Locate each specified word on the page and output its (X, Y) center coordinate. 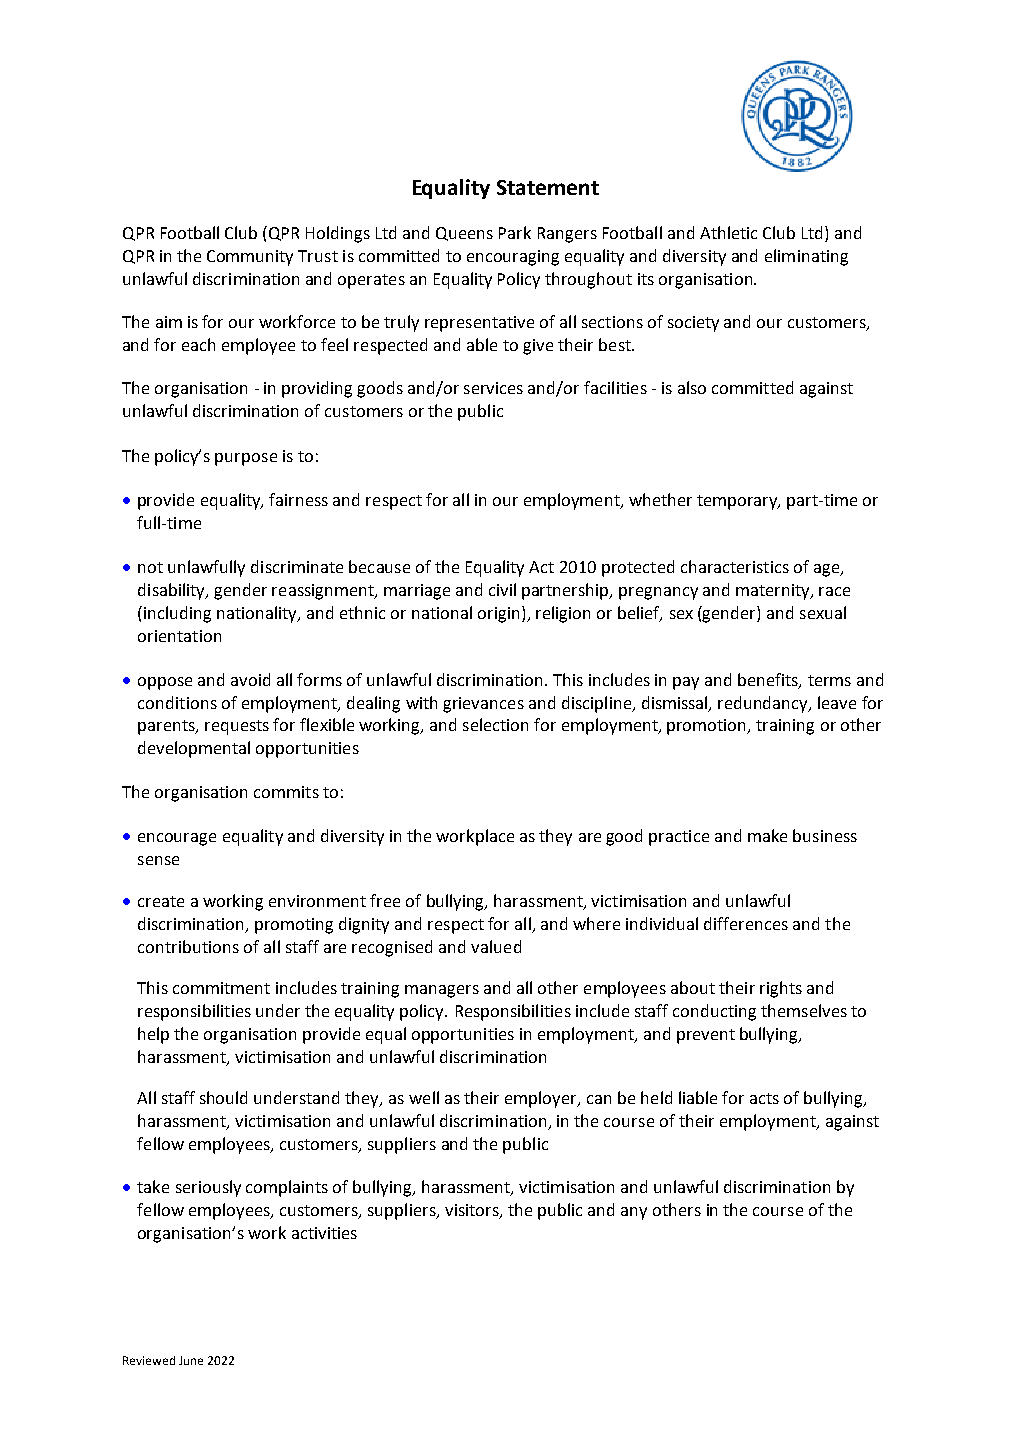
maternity (774, 592)
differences (746, 923)
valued (496, 946)
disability (172, 591)
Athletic (728, 232)
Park (515, 232)
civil (502, 589)
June (191, 1360)
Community (250, 258)
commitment (221, 988)
